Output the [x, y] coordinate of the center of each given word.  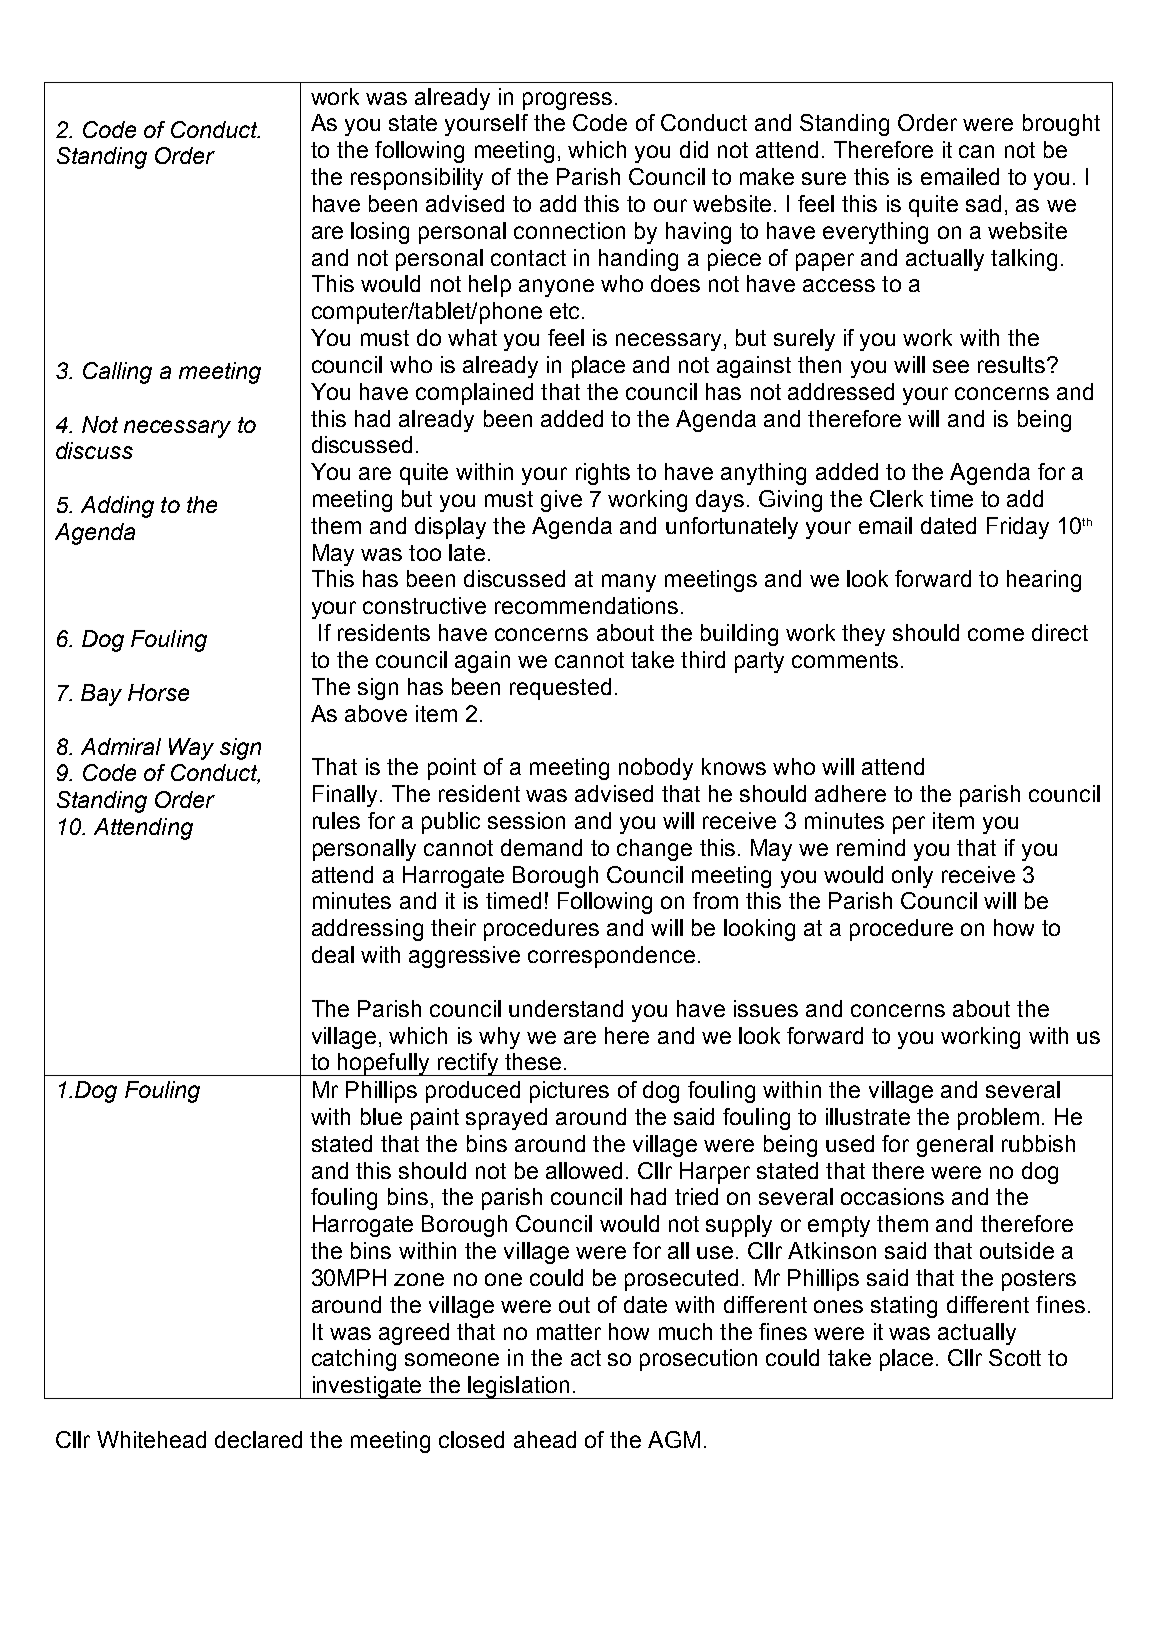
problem [998, 1119]
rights [603, 474]
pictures [569, 1092]
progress [567, 101]
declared [258, 1439]
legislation [519, 1387]
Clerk [896, 498]
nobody [656, 769]
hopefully [384, 1064]
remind [871, 847]
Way [191, 749]
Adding [117, 507]
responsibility [417, 179]
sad [983, 203]
